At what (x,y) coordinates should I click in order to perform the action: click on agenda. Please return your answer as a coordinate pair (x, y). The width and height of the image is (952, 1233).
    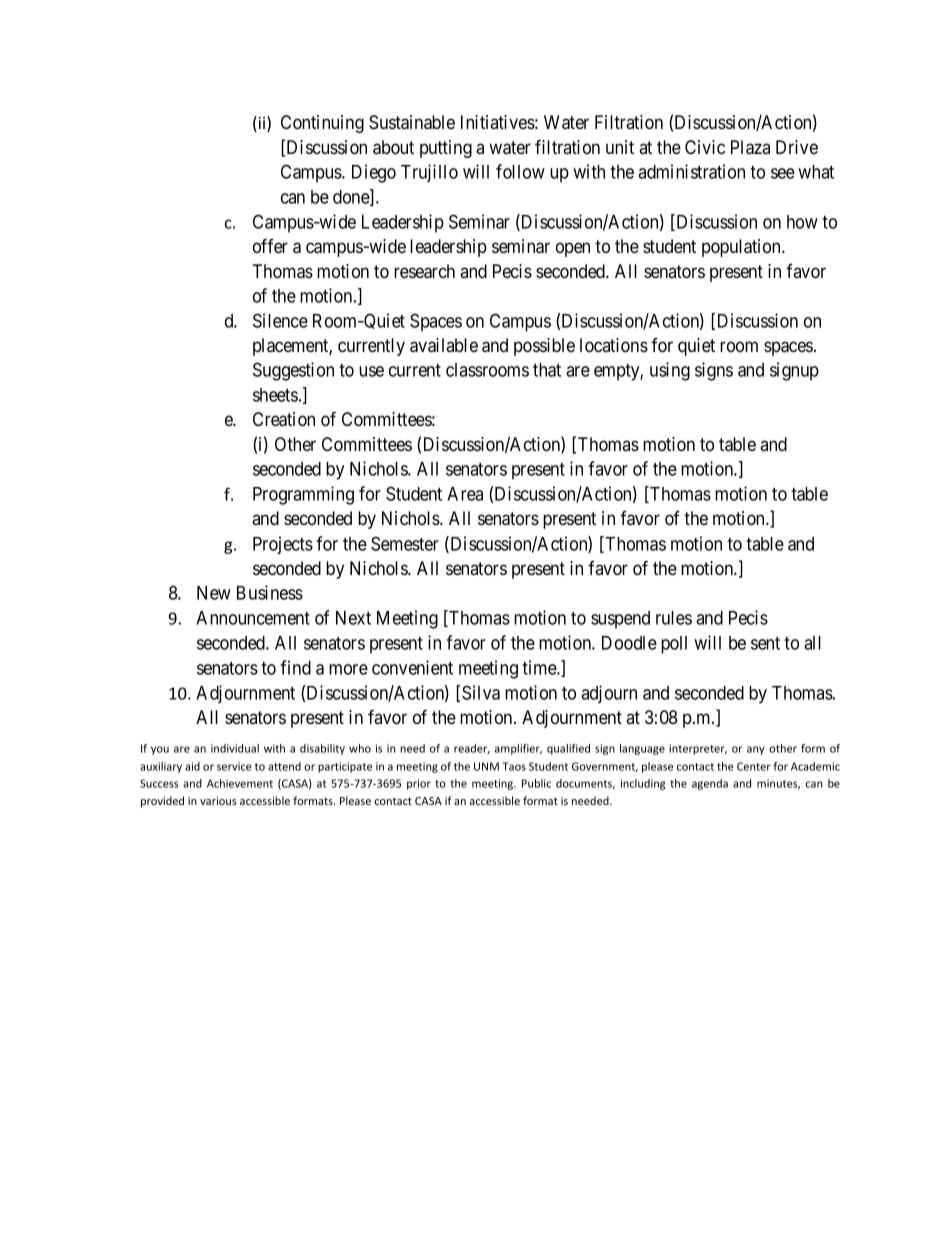
    Looking at the image, I should click on (710, 784).
